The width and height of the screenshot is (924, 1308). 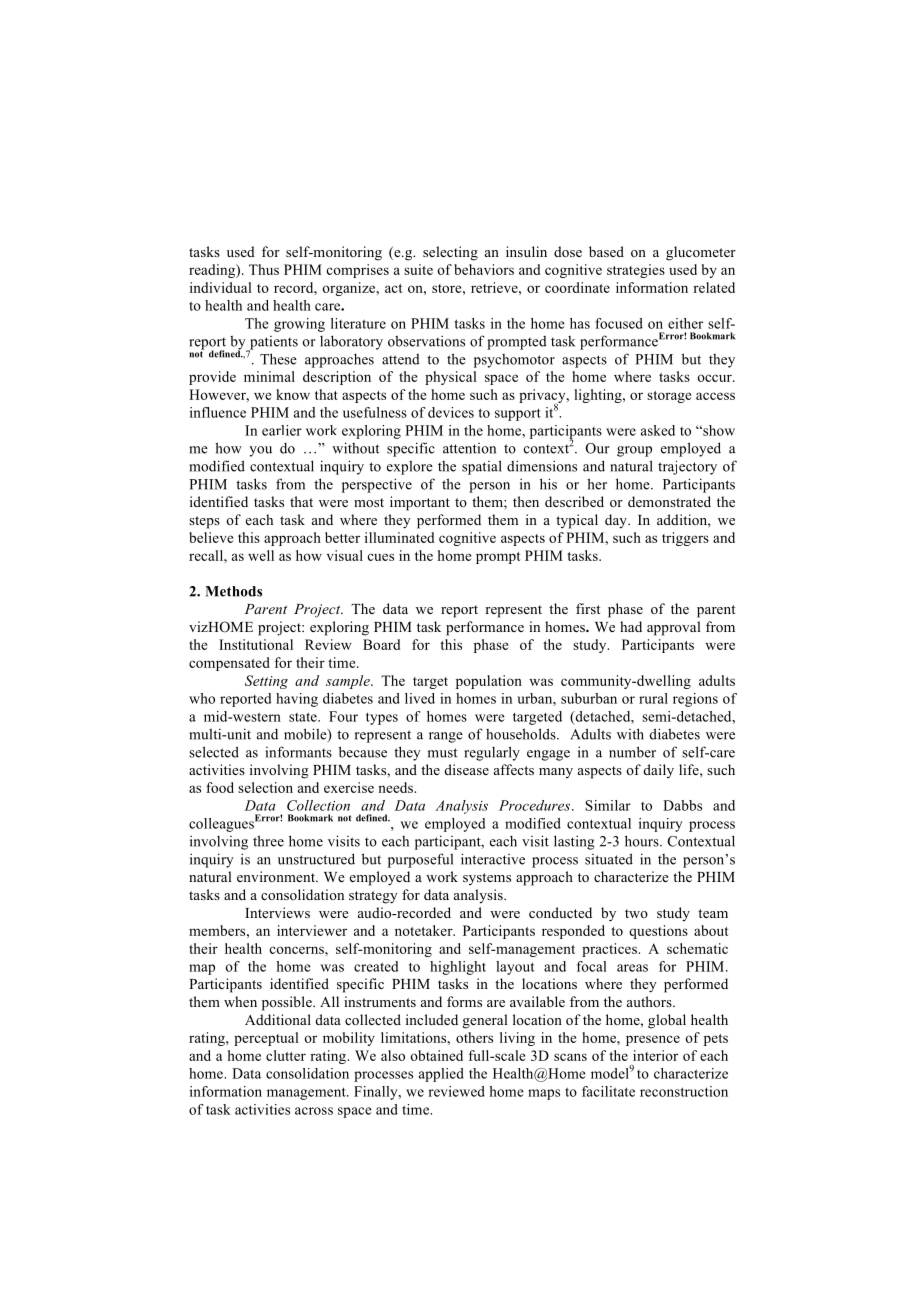 I want to click on disease, so click(x=467, y=769).
